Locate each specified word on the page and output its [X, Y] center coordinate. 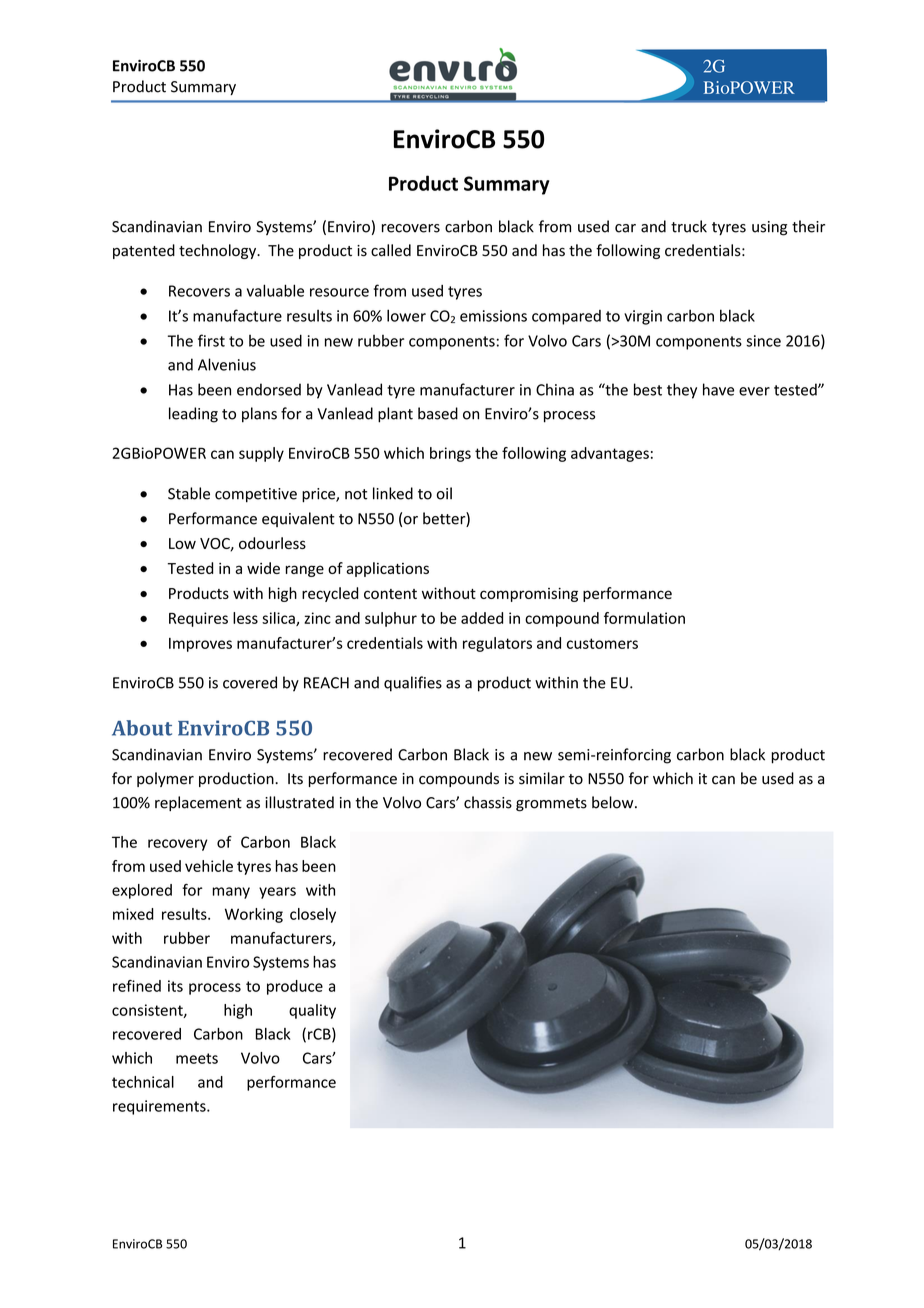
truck [689, 226]
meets [197, 1058]
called [391, 250]
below [614, 802]
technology [219, 251]
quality [312, 1011]
